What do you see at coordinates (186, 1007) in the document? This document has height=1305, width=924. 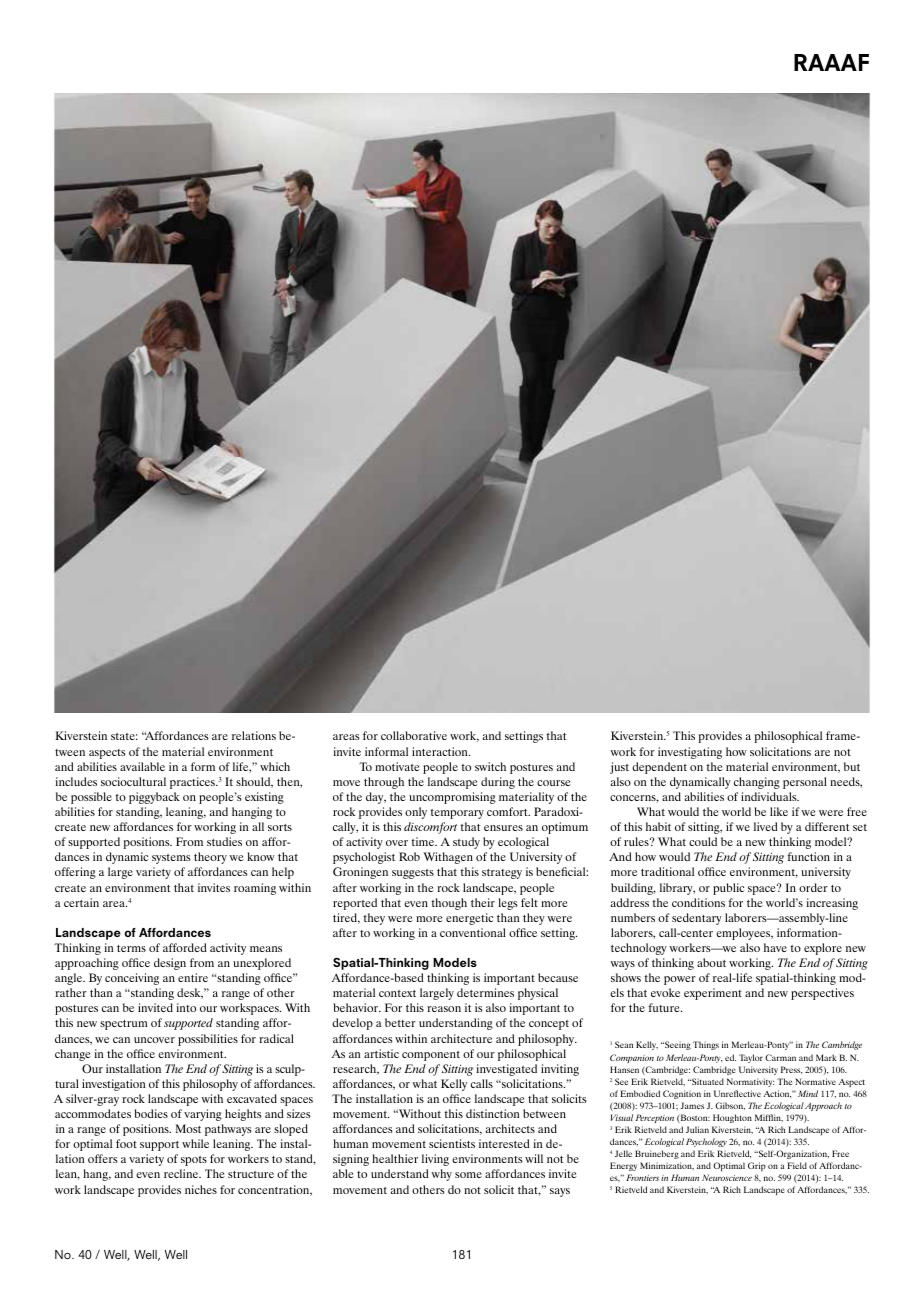 I see `into` at bounding box center [186, 1007].
